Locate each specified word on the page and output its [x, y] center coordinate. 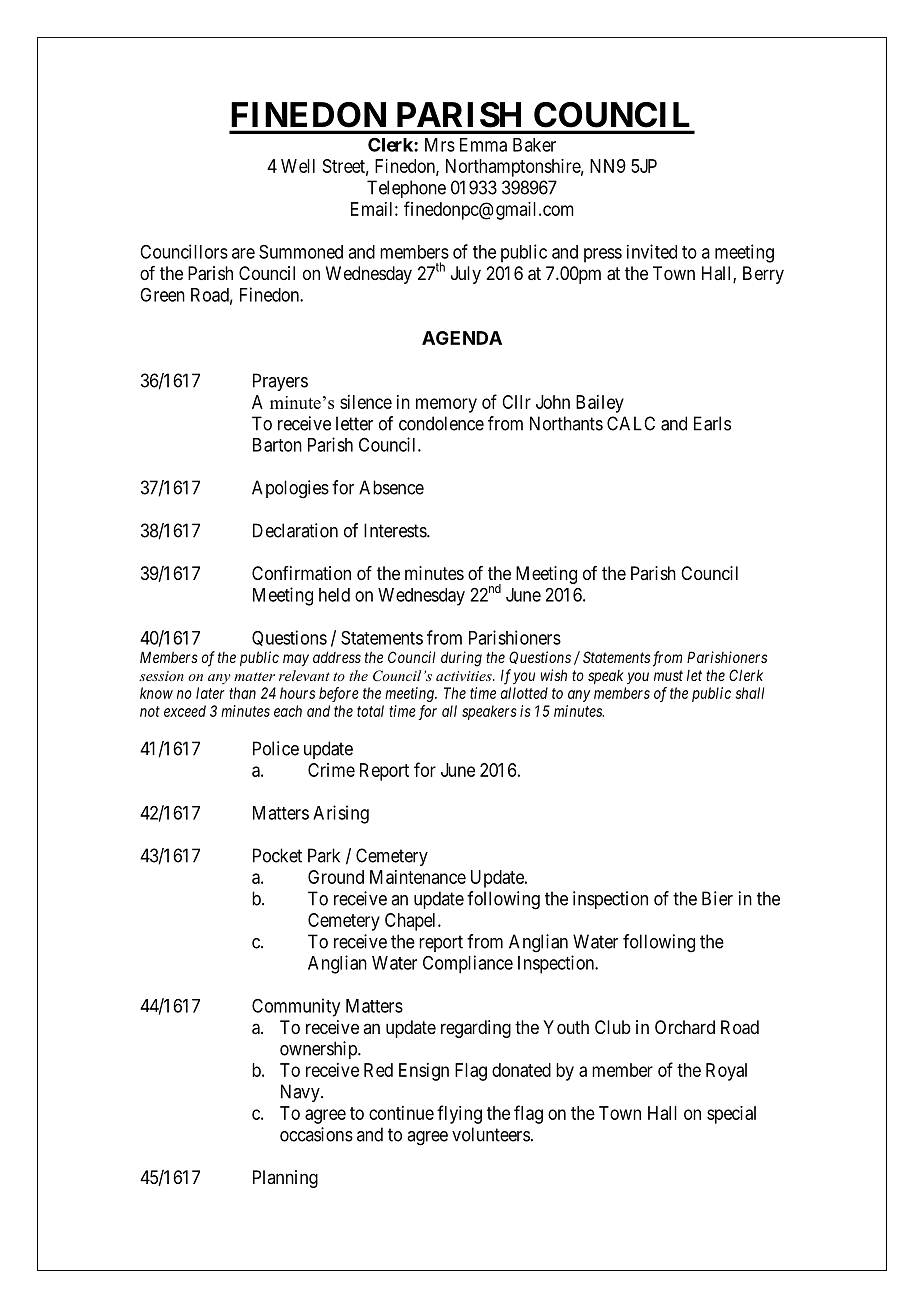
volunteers [491, 1134]
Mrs [440, 145]
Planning [285, 1179]
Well [298, 166]
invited [652, 251]
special [731, 1115]
